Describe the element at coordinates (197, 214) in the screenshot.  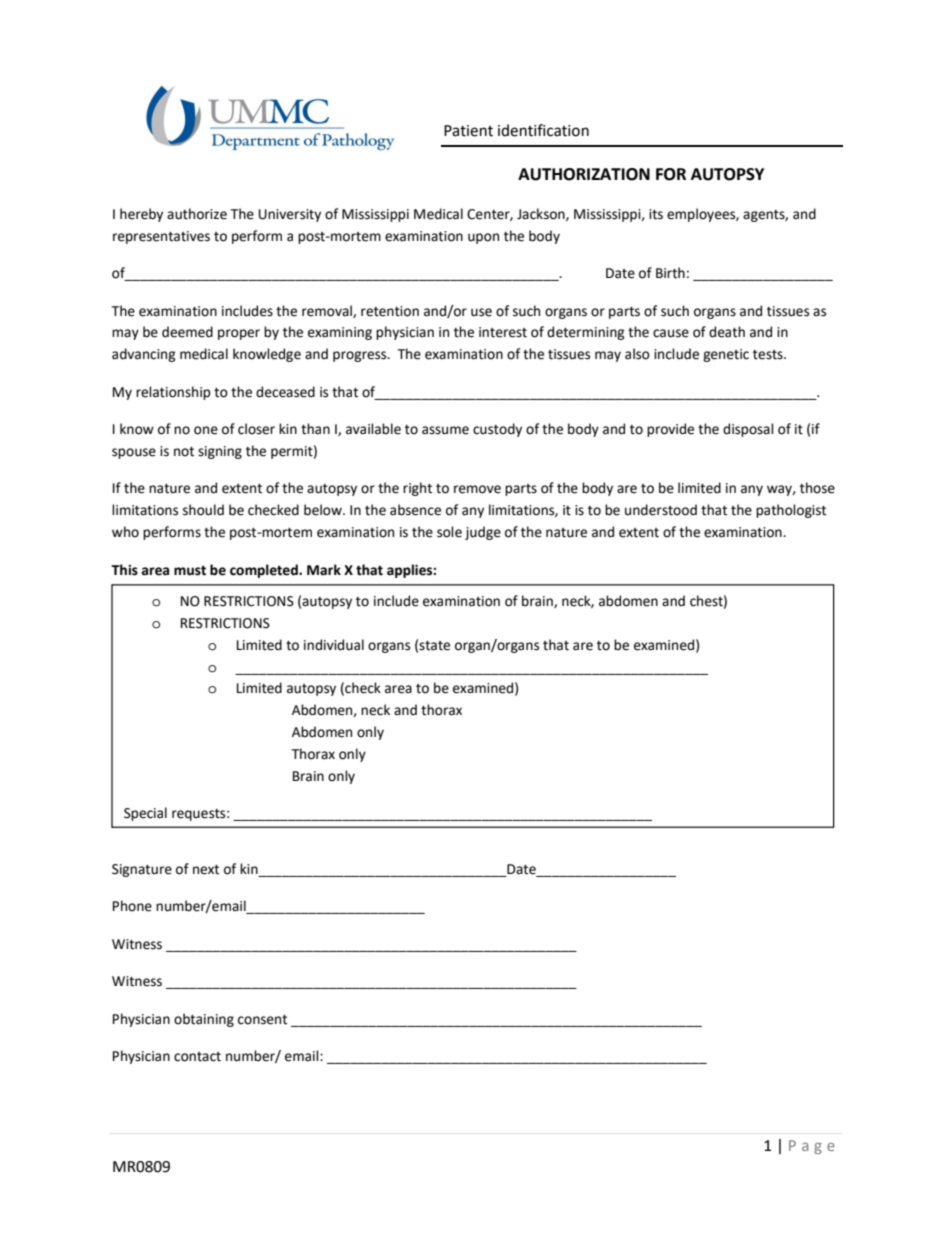
I see `authorize` at that location.
